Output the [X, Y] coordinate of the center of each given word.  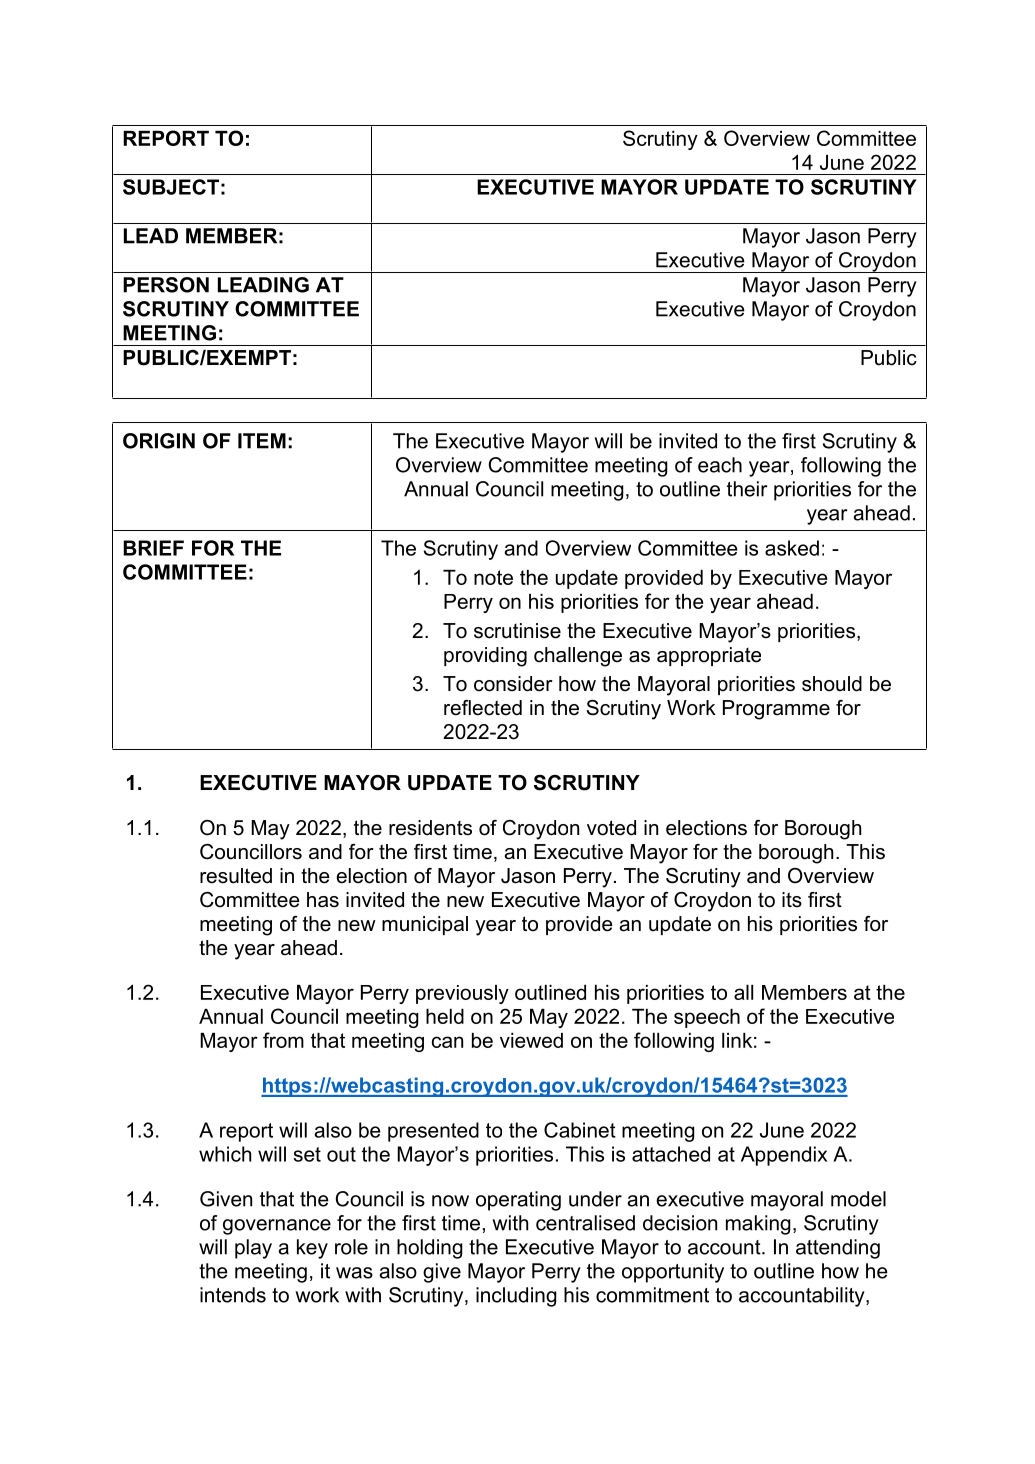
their [747, 489]
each [720, 465]
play [253, 1249]
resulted [236, 876]
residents [430, 828]
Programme [776, 710]
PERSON [166, 285]
